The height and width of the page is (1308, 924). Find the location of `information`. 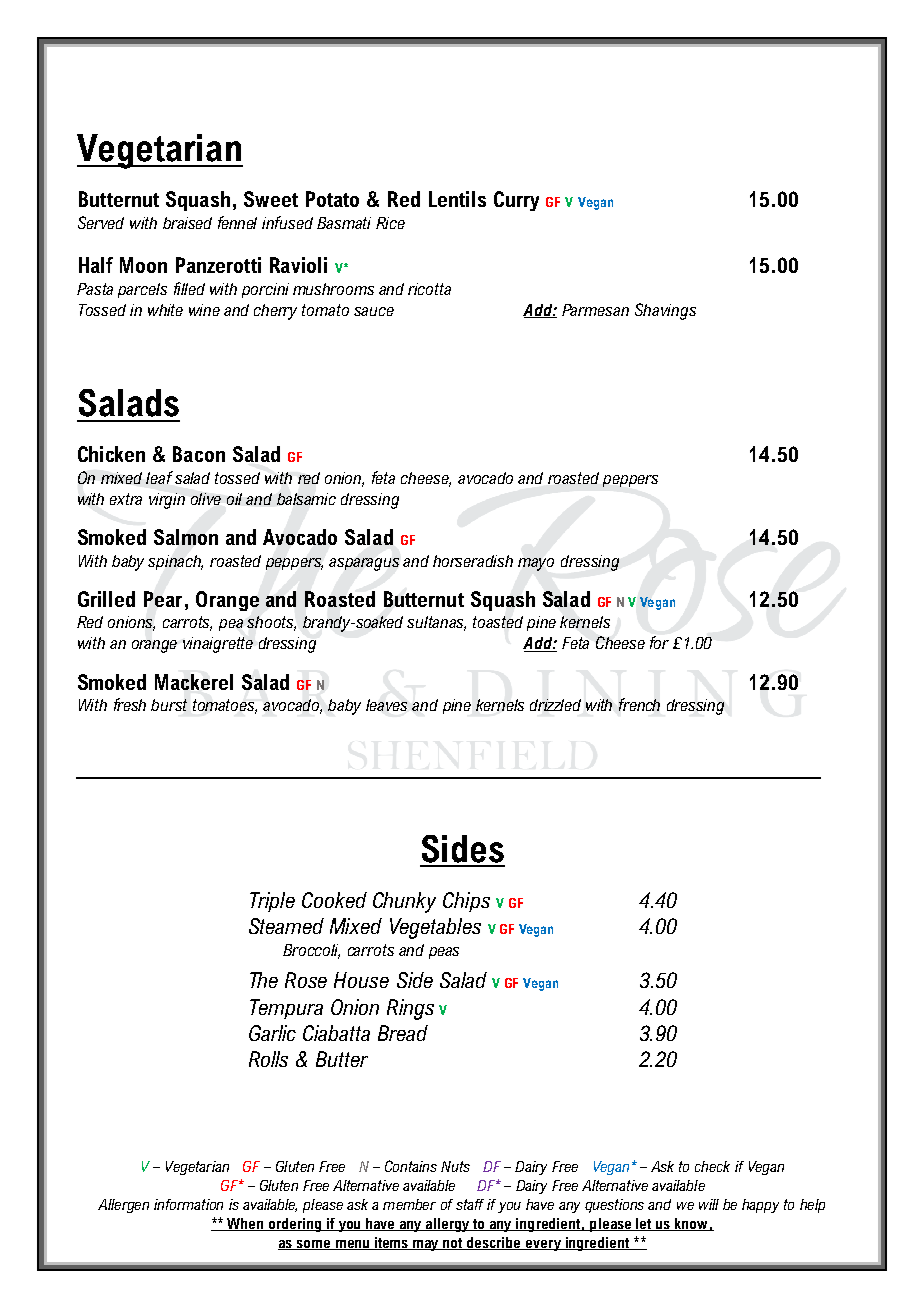

information is located at coordinates (188, 1204).
